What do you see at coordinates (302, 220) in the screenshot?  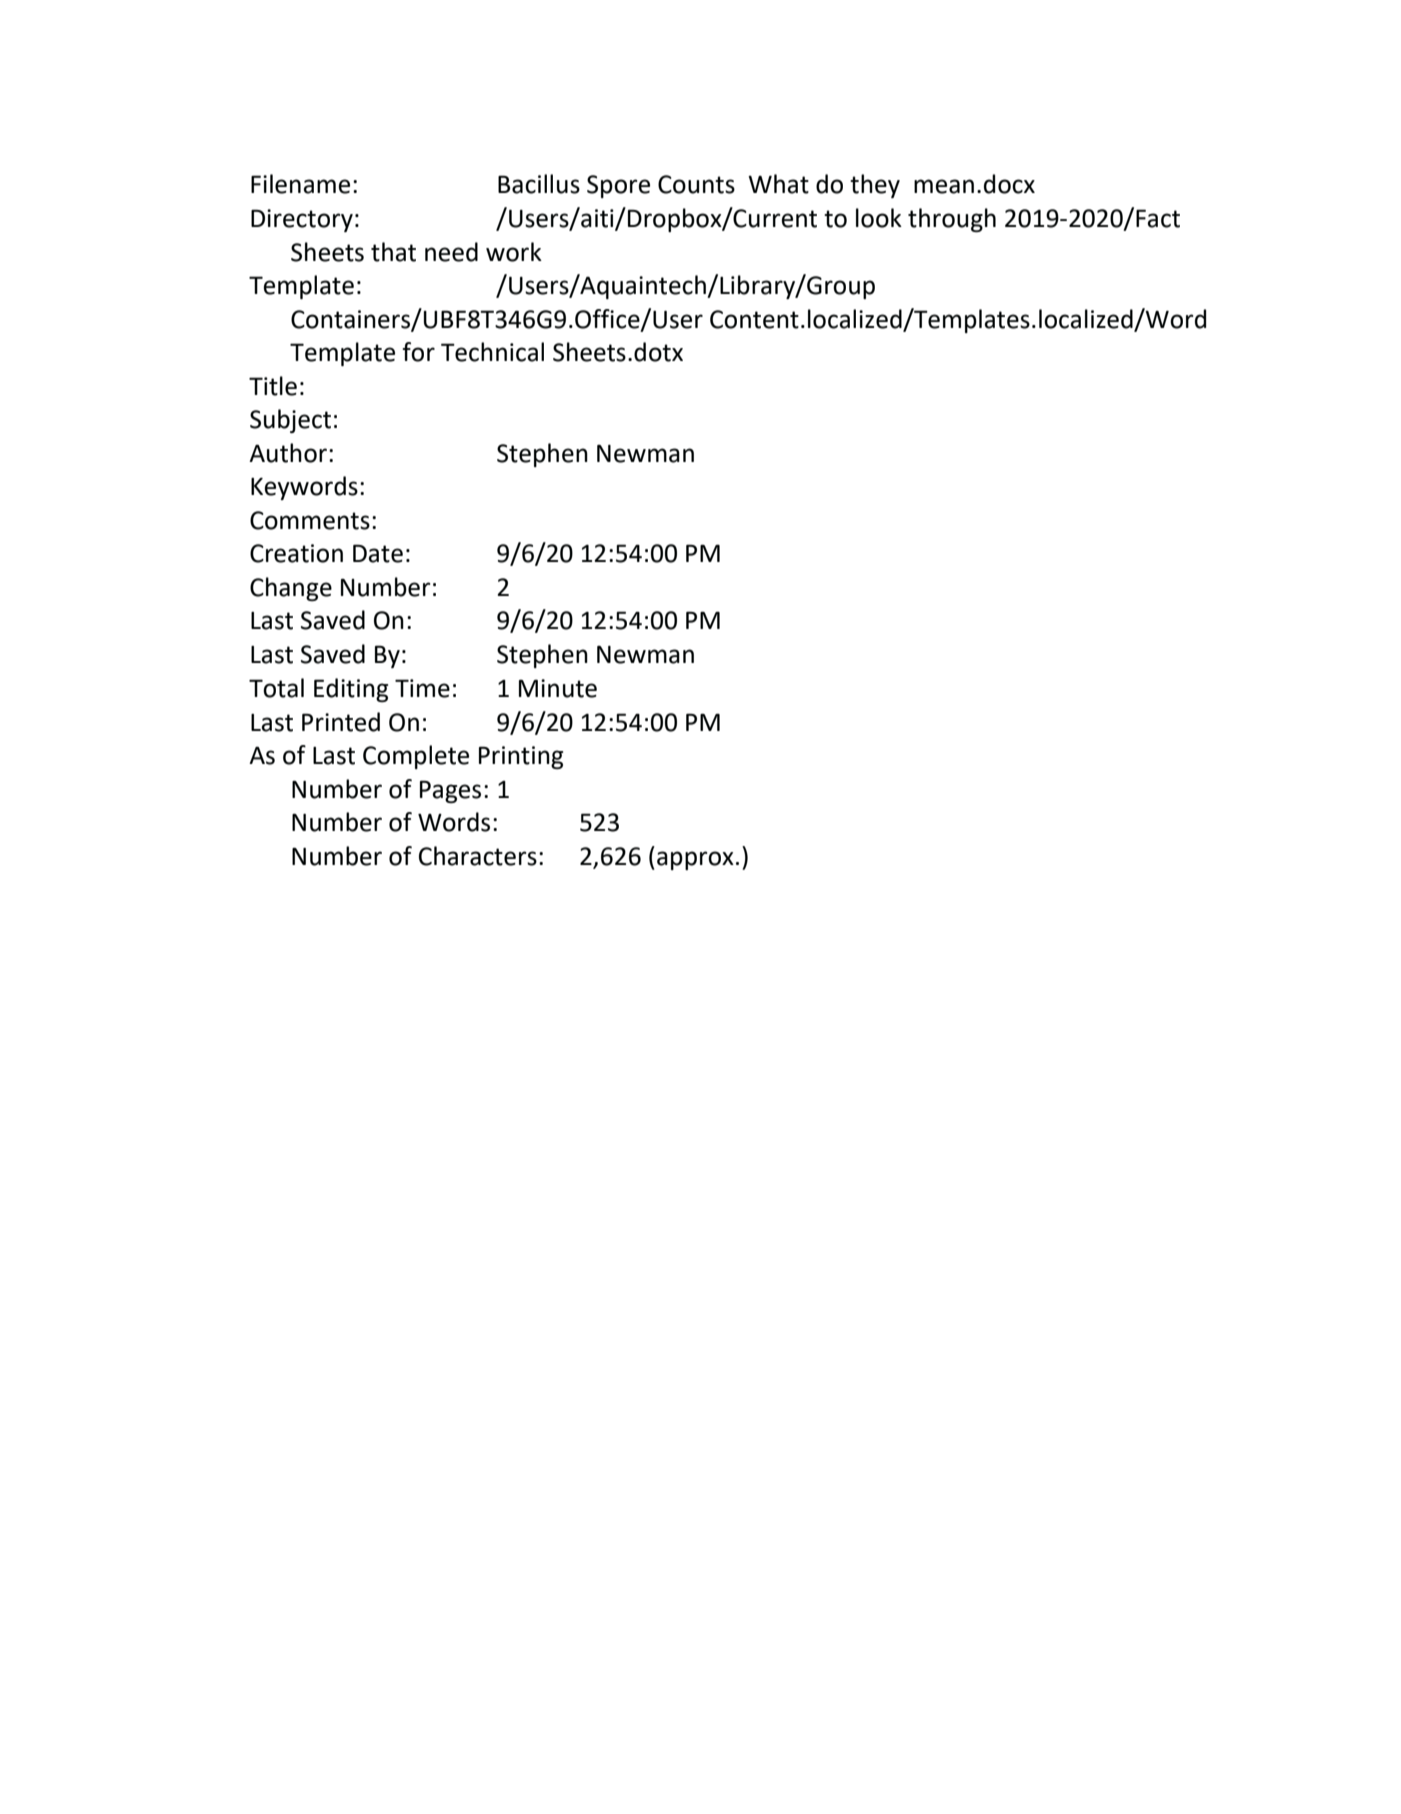 I see `Directory` at bounding box center [302, 220].
